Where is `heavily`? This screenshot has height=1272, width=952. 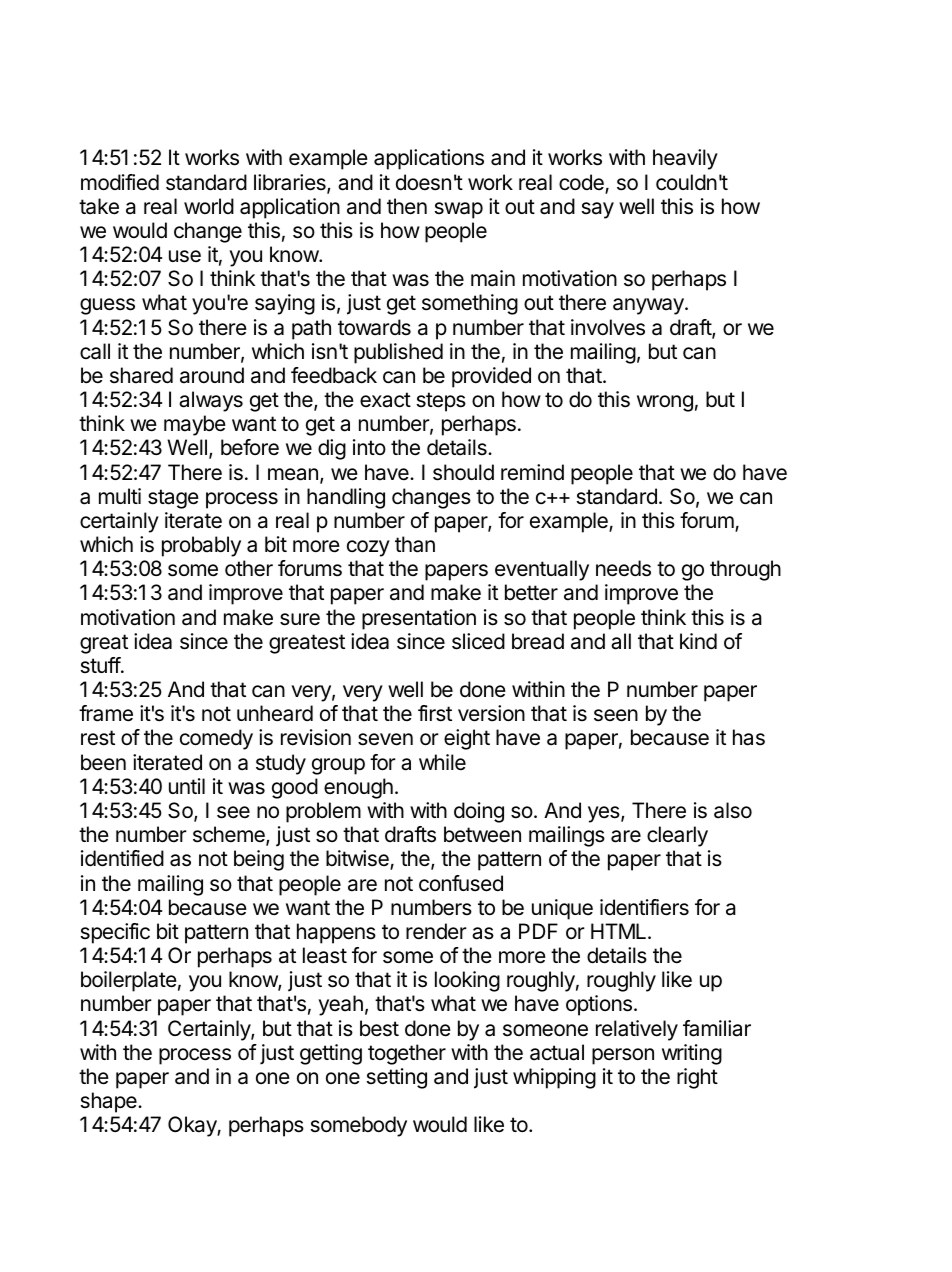 heavily is located at coordinates (685, 159).
